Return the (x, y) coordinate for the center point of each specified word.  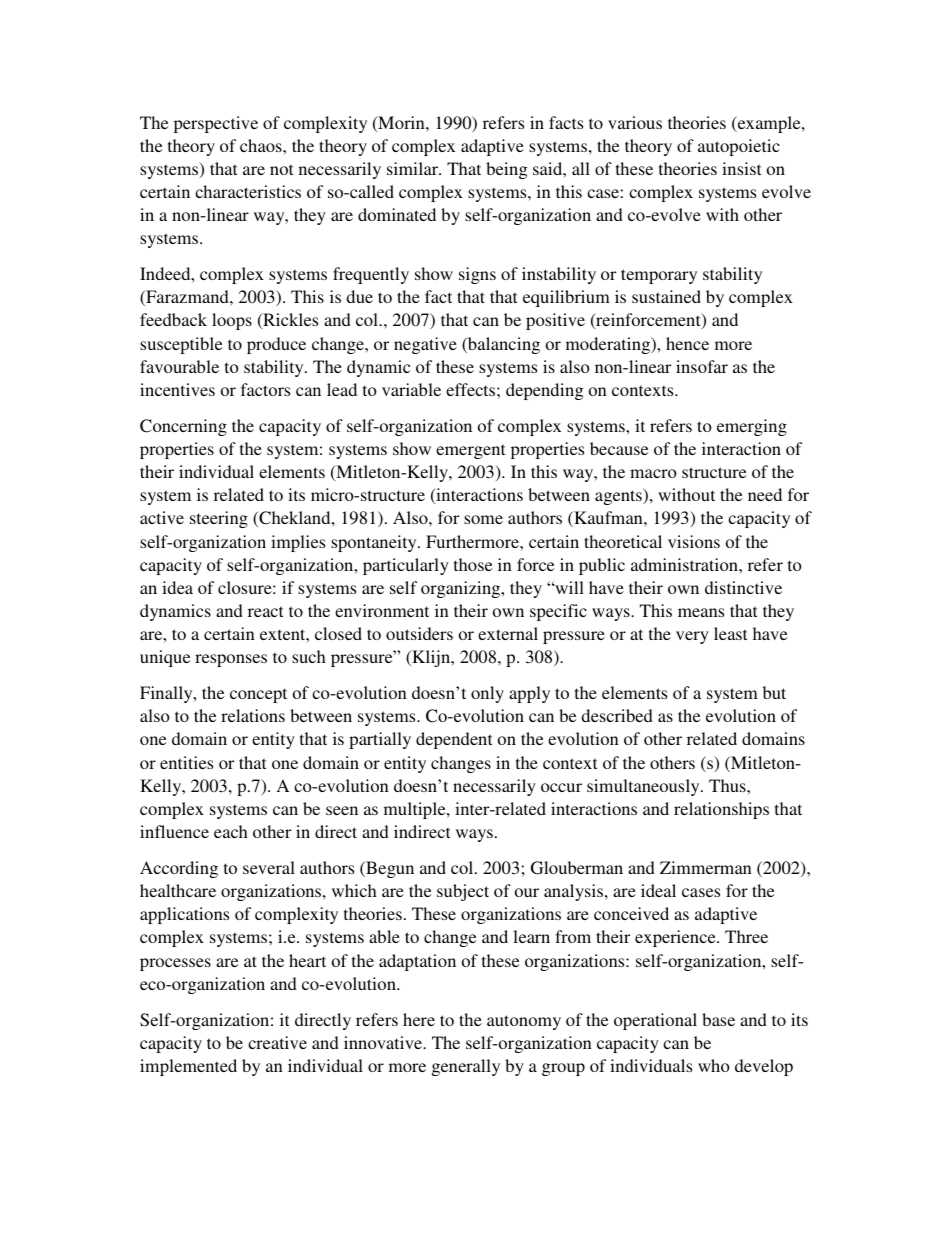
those (473, 564)
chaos (262, 145)
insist (741, 168)
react (265, 611)
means (701, 612)
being (506, 170)
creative (277, 1042)
